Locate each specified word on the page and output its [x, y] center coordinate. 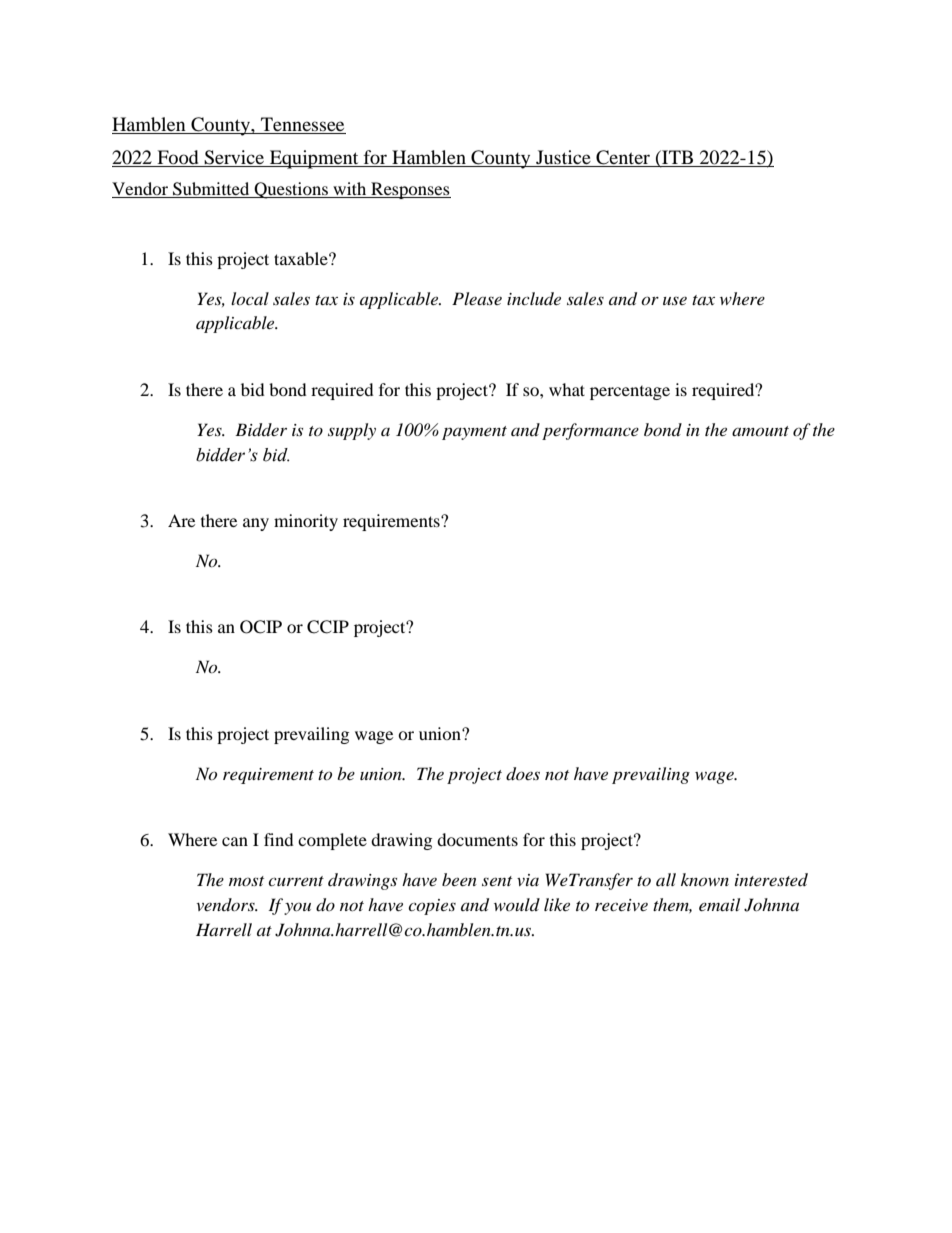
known [705, 879]
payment [474, 433]
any [256, 524]
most [246, 881]
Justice [563, 158]
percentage [630, 393]
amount [760, 431]
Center [623, 158]
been [459, 879]
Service [234, 158]
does [523, 774]
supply [352, 431]
